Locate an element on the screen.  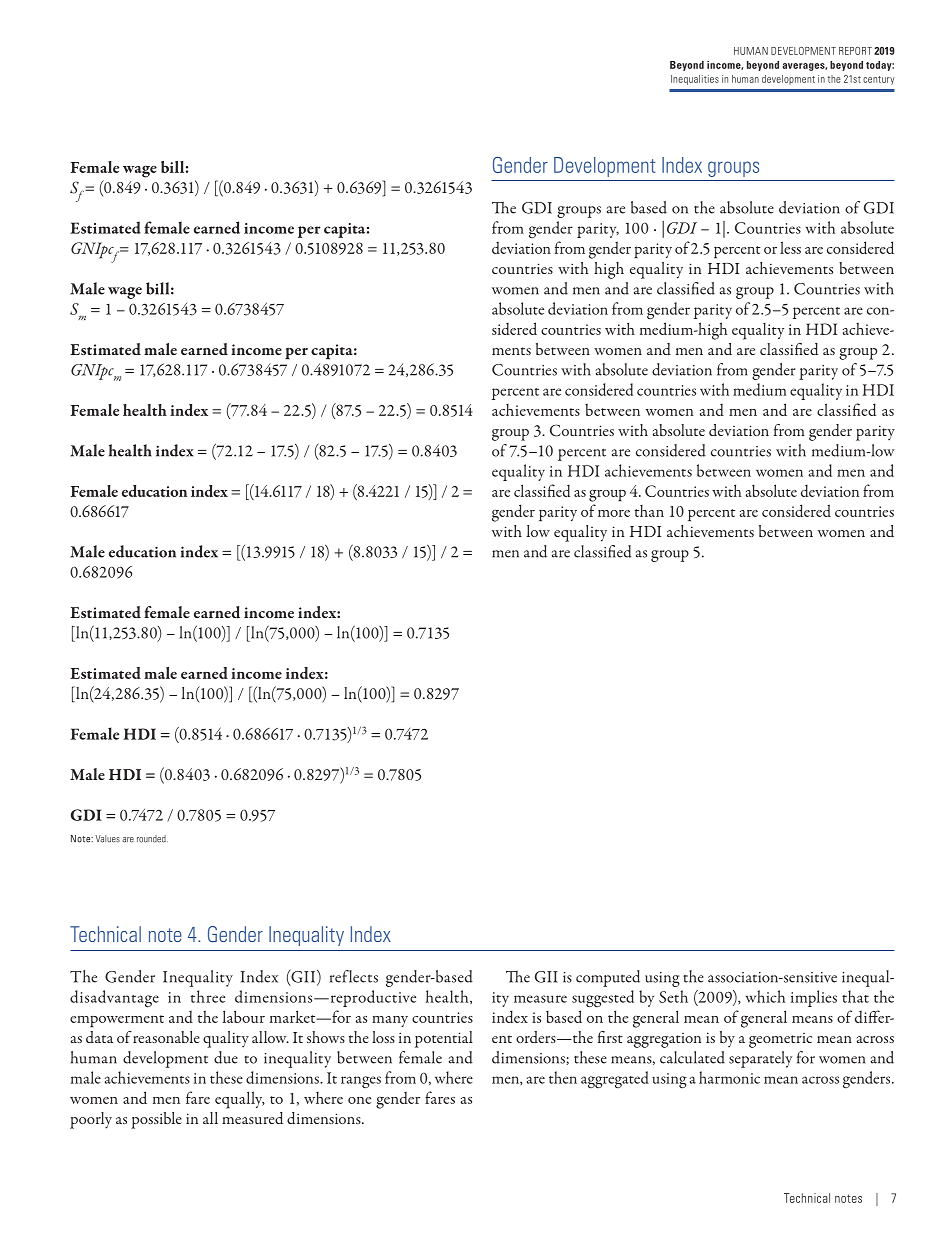
implies is located at coordinates (814, 998).
